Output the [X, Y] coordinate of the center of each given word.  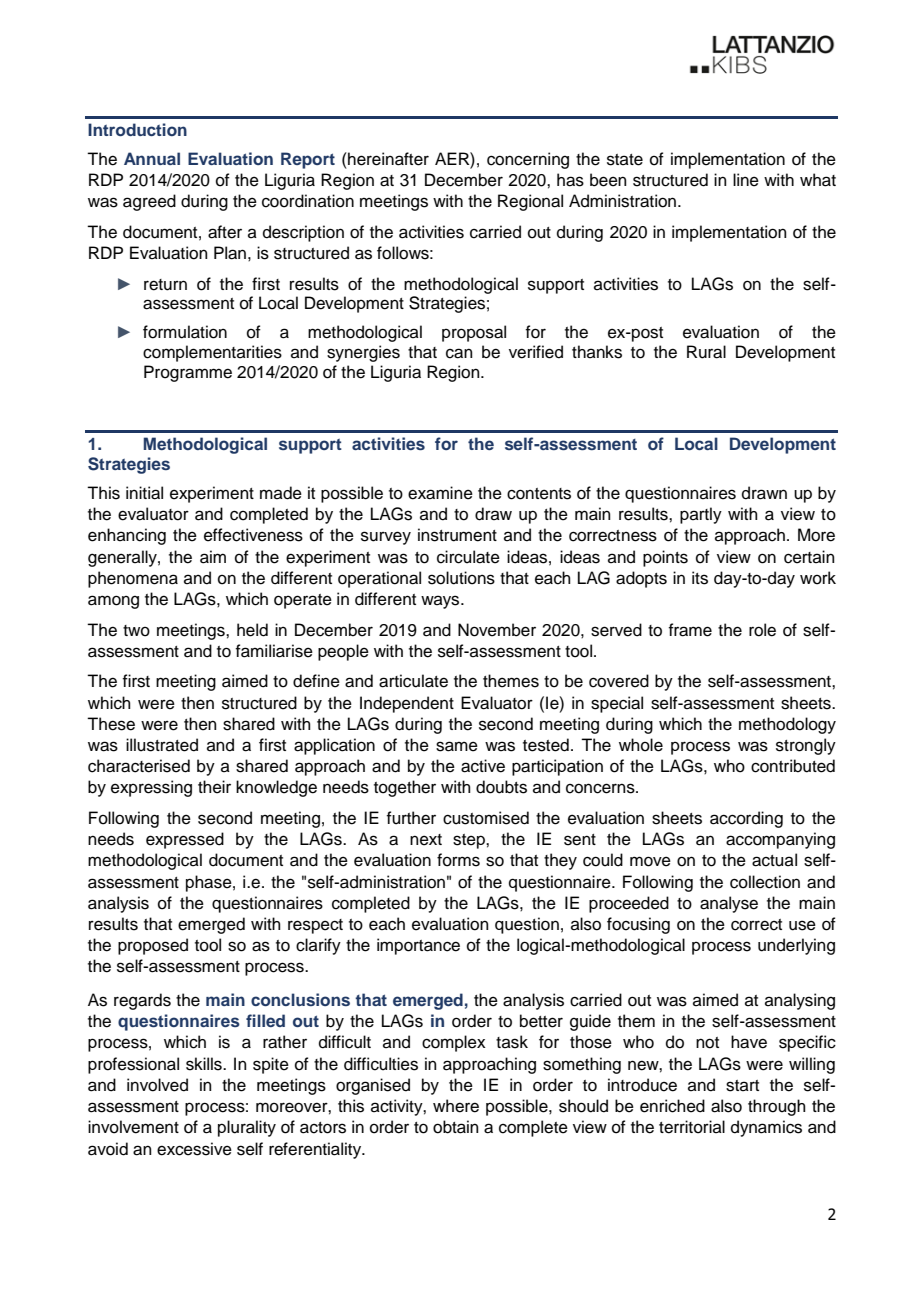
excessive [194, 1149]
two [136, 631]
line [746, 180]
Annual [152, 158]
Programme [188, 373]
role [762, 630]
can [459, 353]
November [497, 630]
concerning [528, 160]
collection [765, 882]
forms [458, 860]
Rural [706, 352]
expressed [185, 840]
